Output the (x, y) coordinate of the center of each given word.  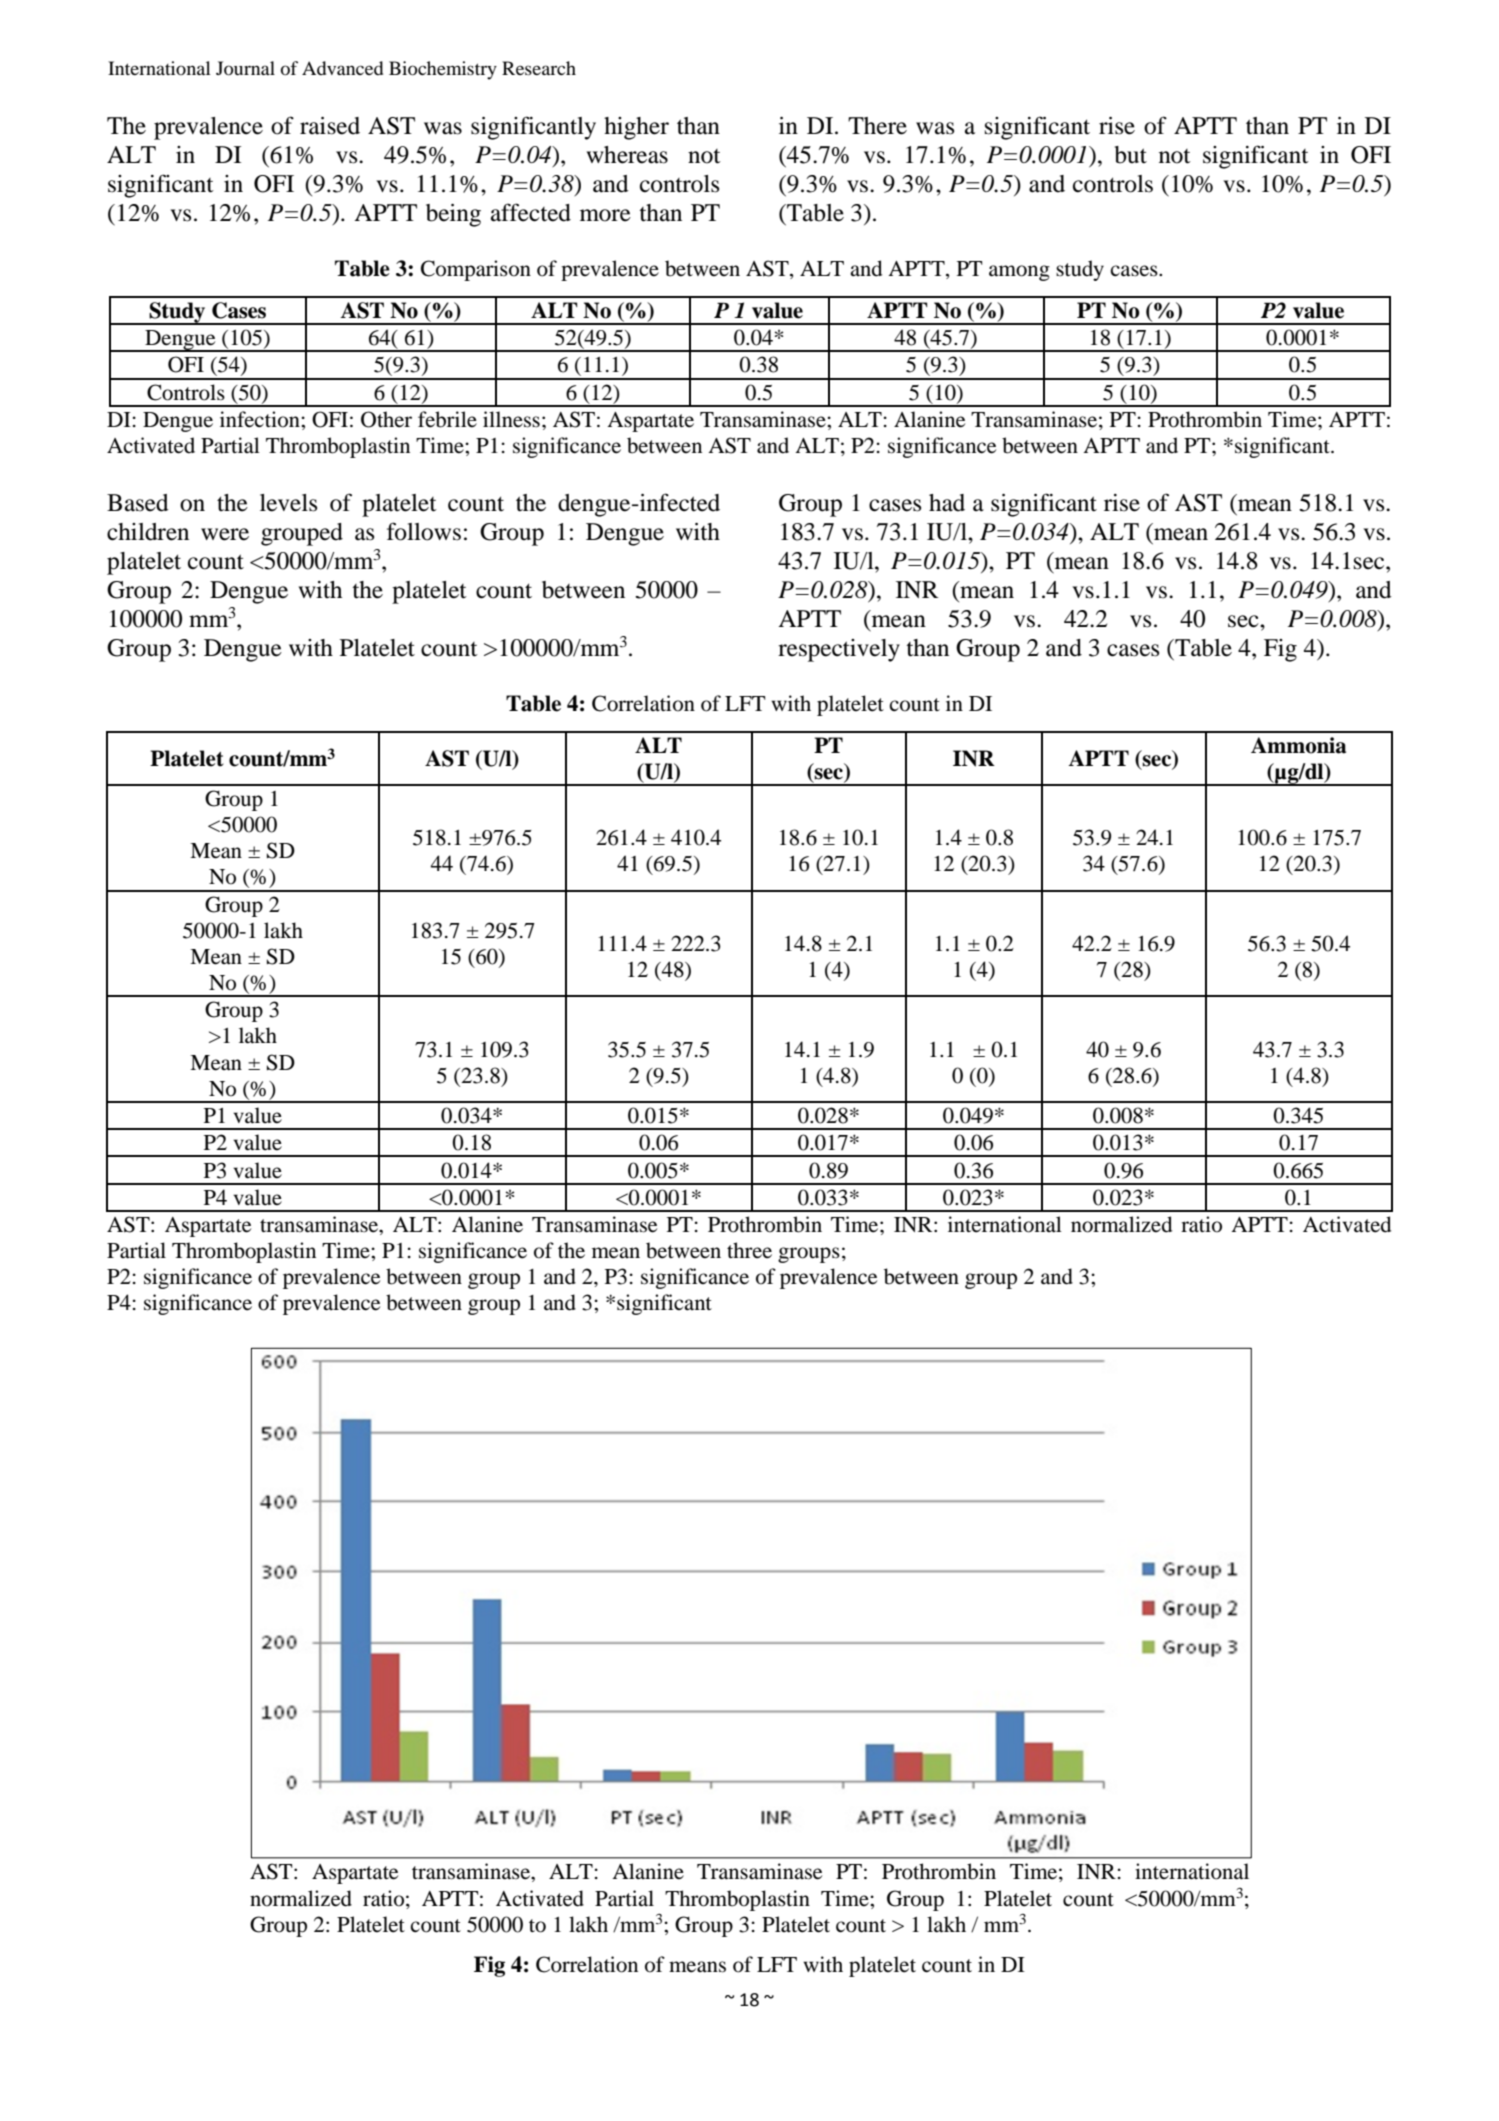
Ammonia (1298, 745)
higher (636, 128)
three (749, 1250)
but (1131, 155)
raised (330, 126)
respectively (839, 650)
